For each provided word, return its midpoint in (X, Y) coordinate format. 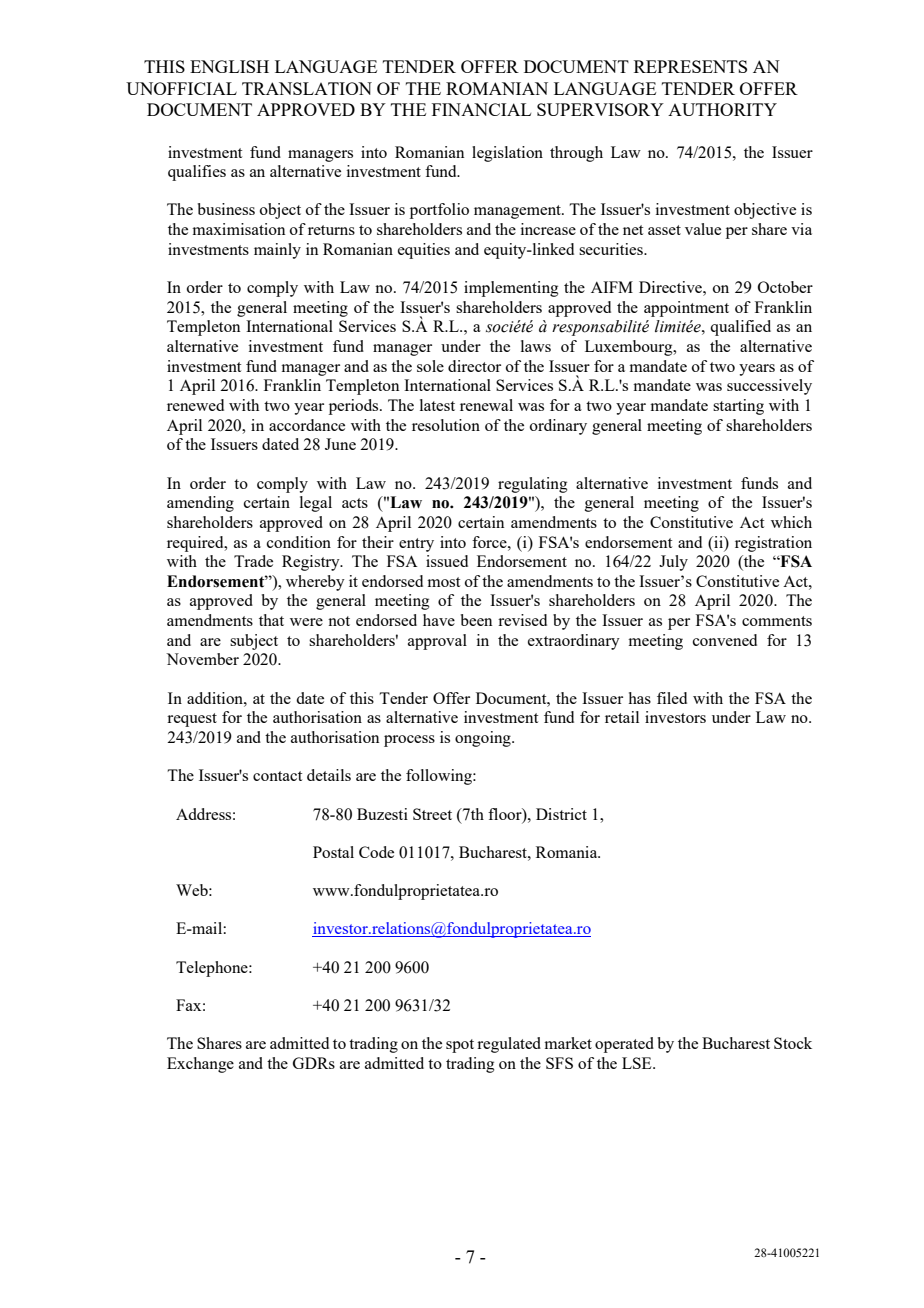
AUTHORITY (722, 109)
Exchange (200, 1065)
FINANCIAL (481, 109)
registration (773, 544)
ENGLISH (229, 66)
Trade (253, 561)
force (490, 542)
